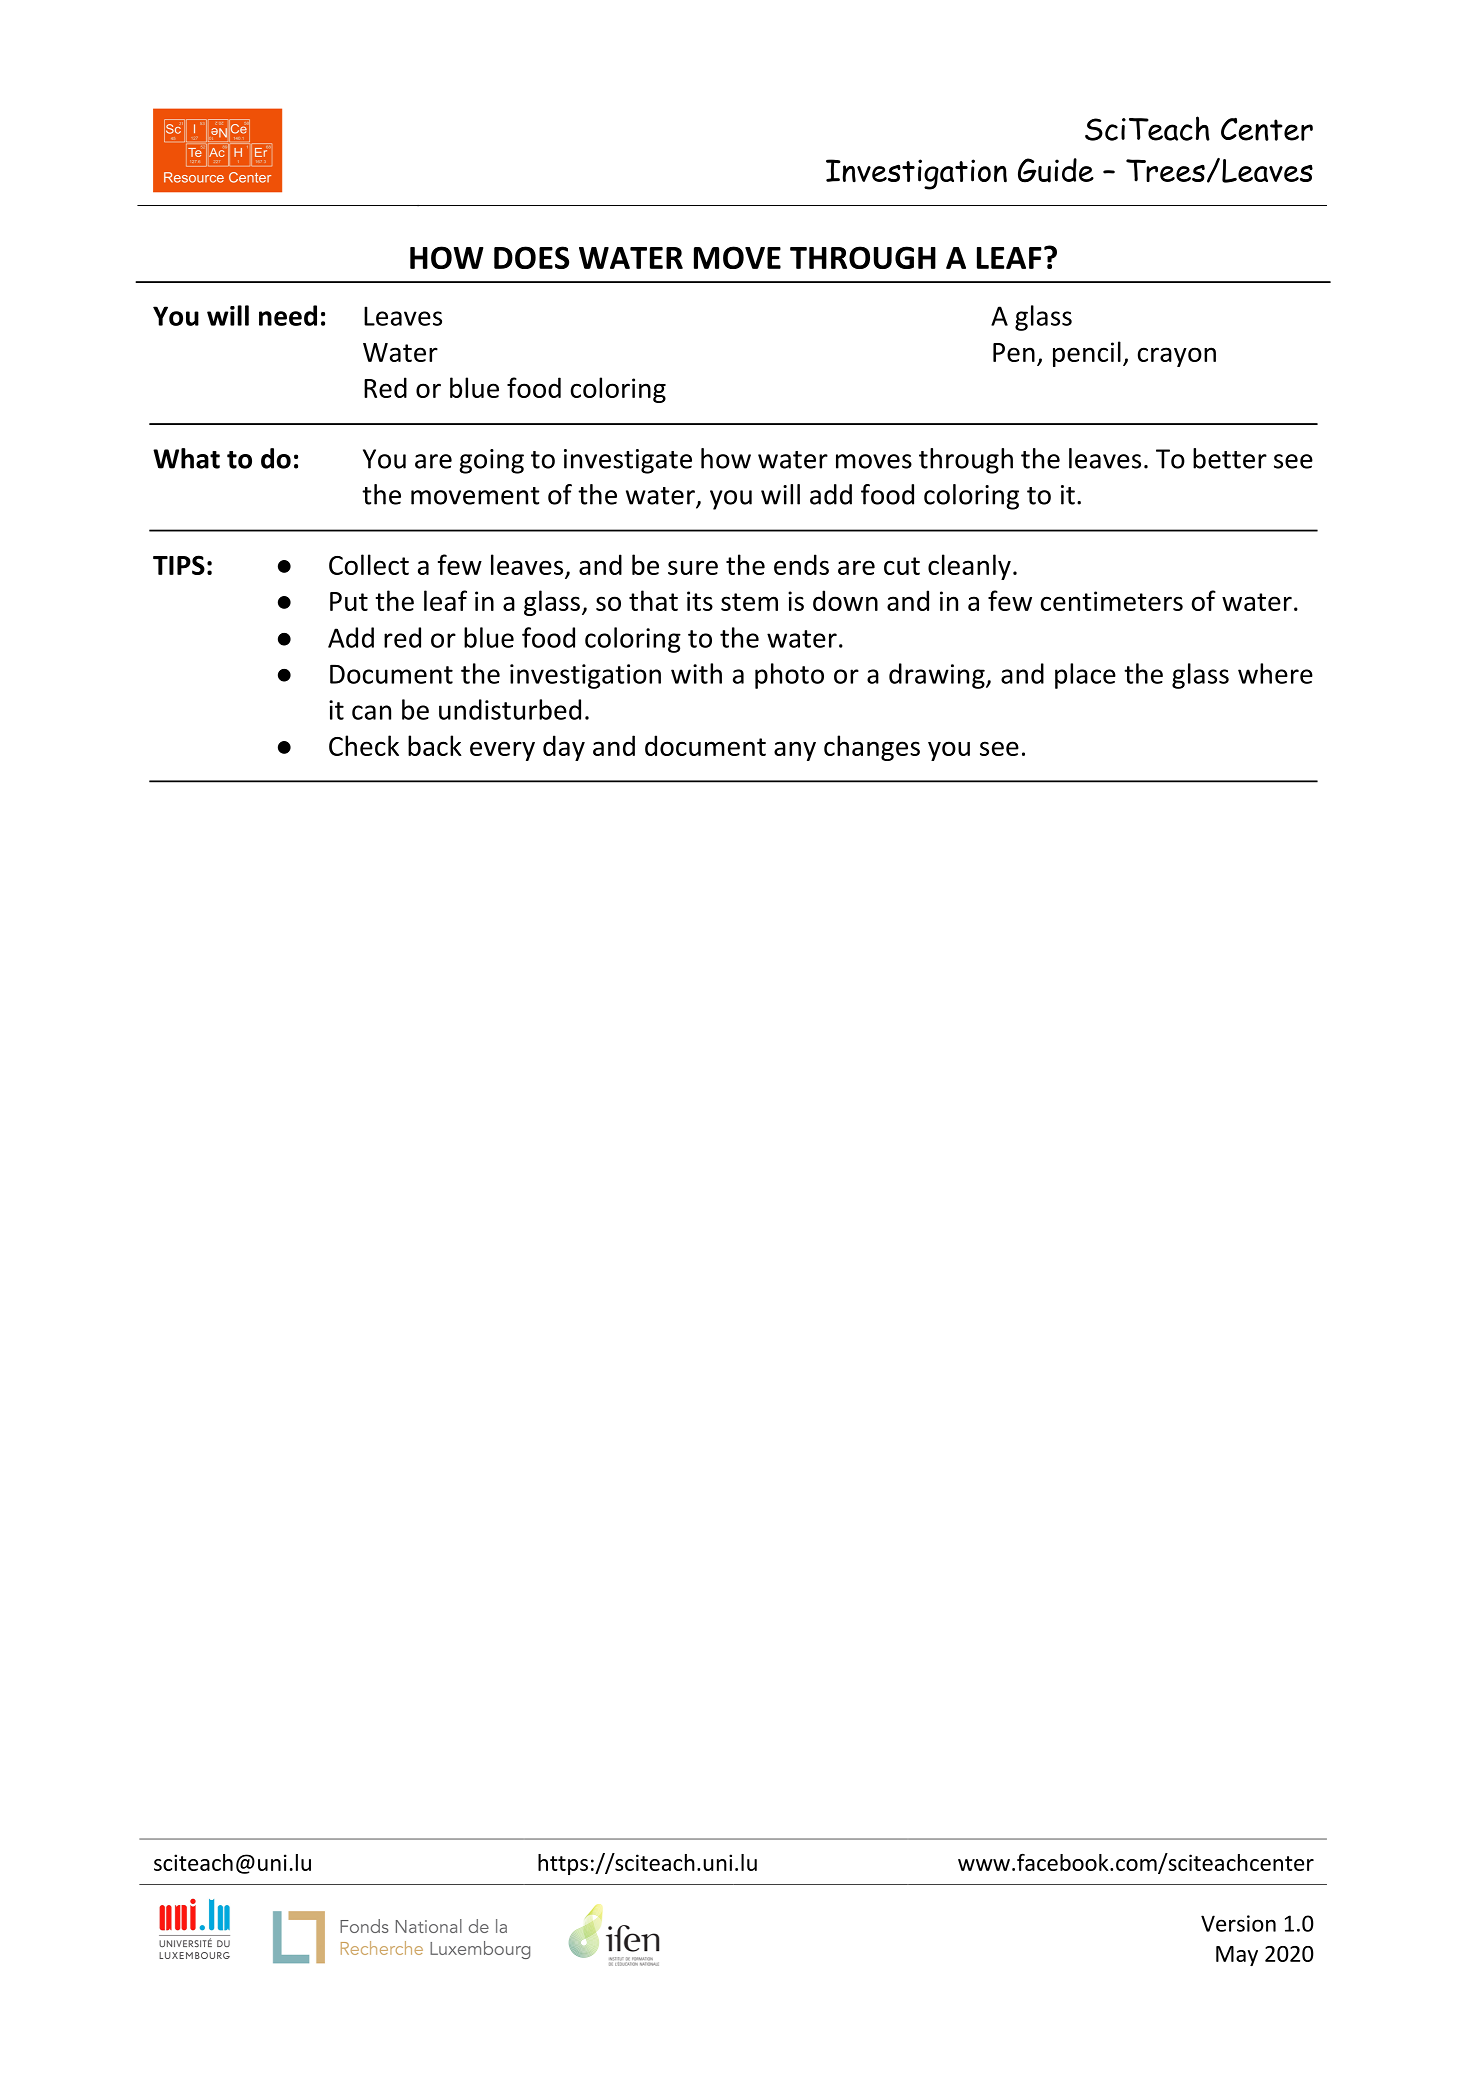  I want to click on Version, so click(1238, 1923).
